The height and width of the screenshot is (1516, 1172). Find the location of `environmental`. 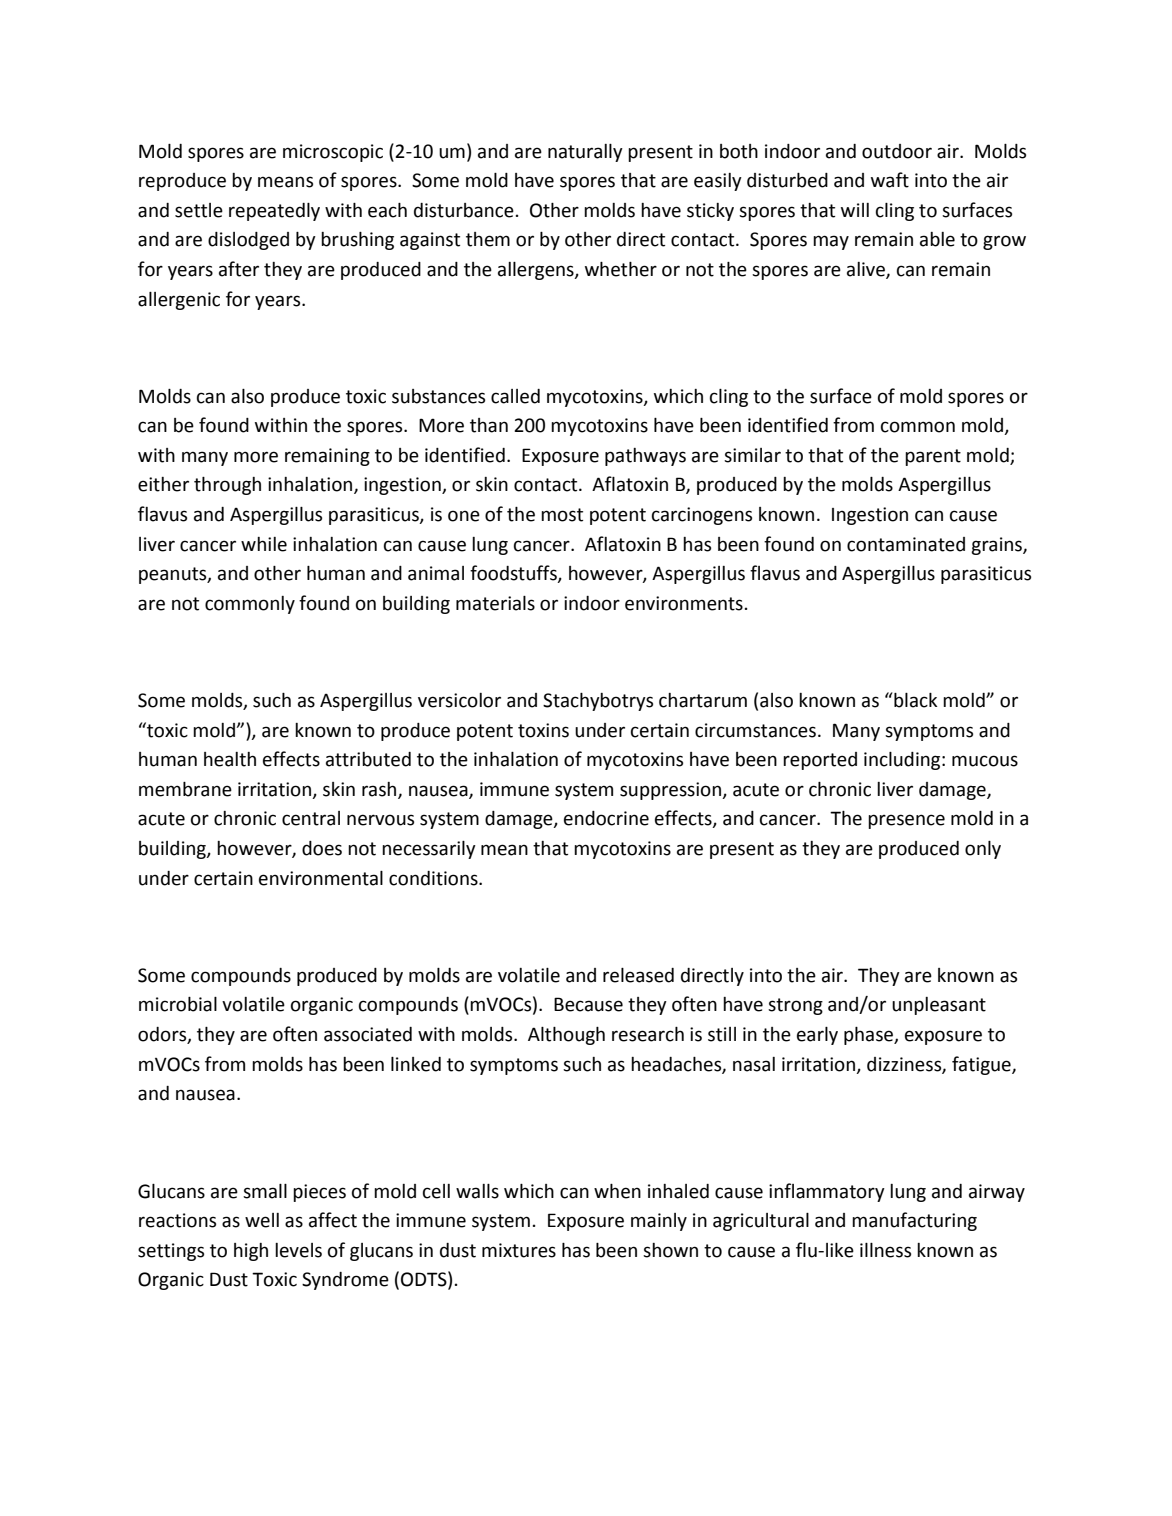

environmental is located at coordinates (321, 878).
